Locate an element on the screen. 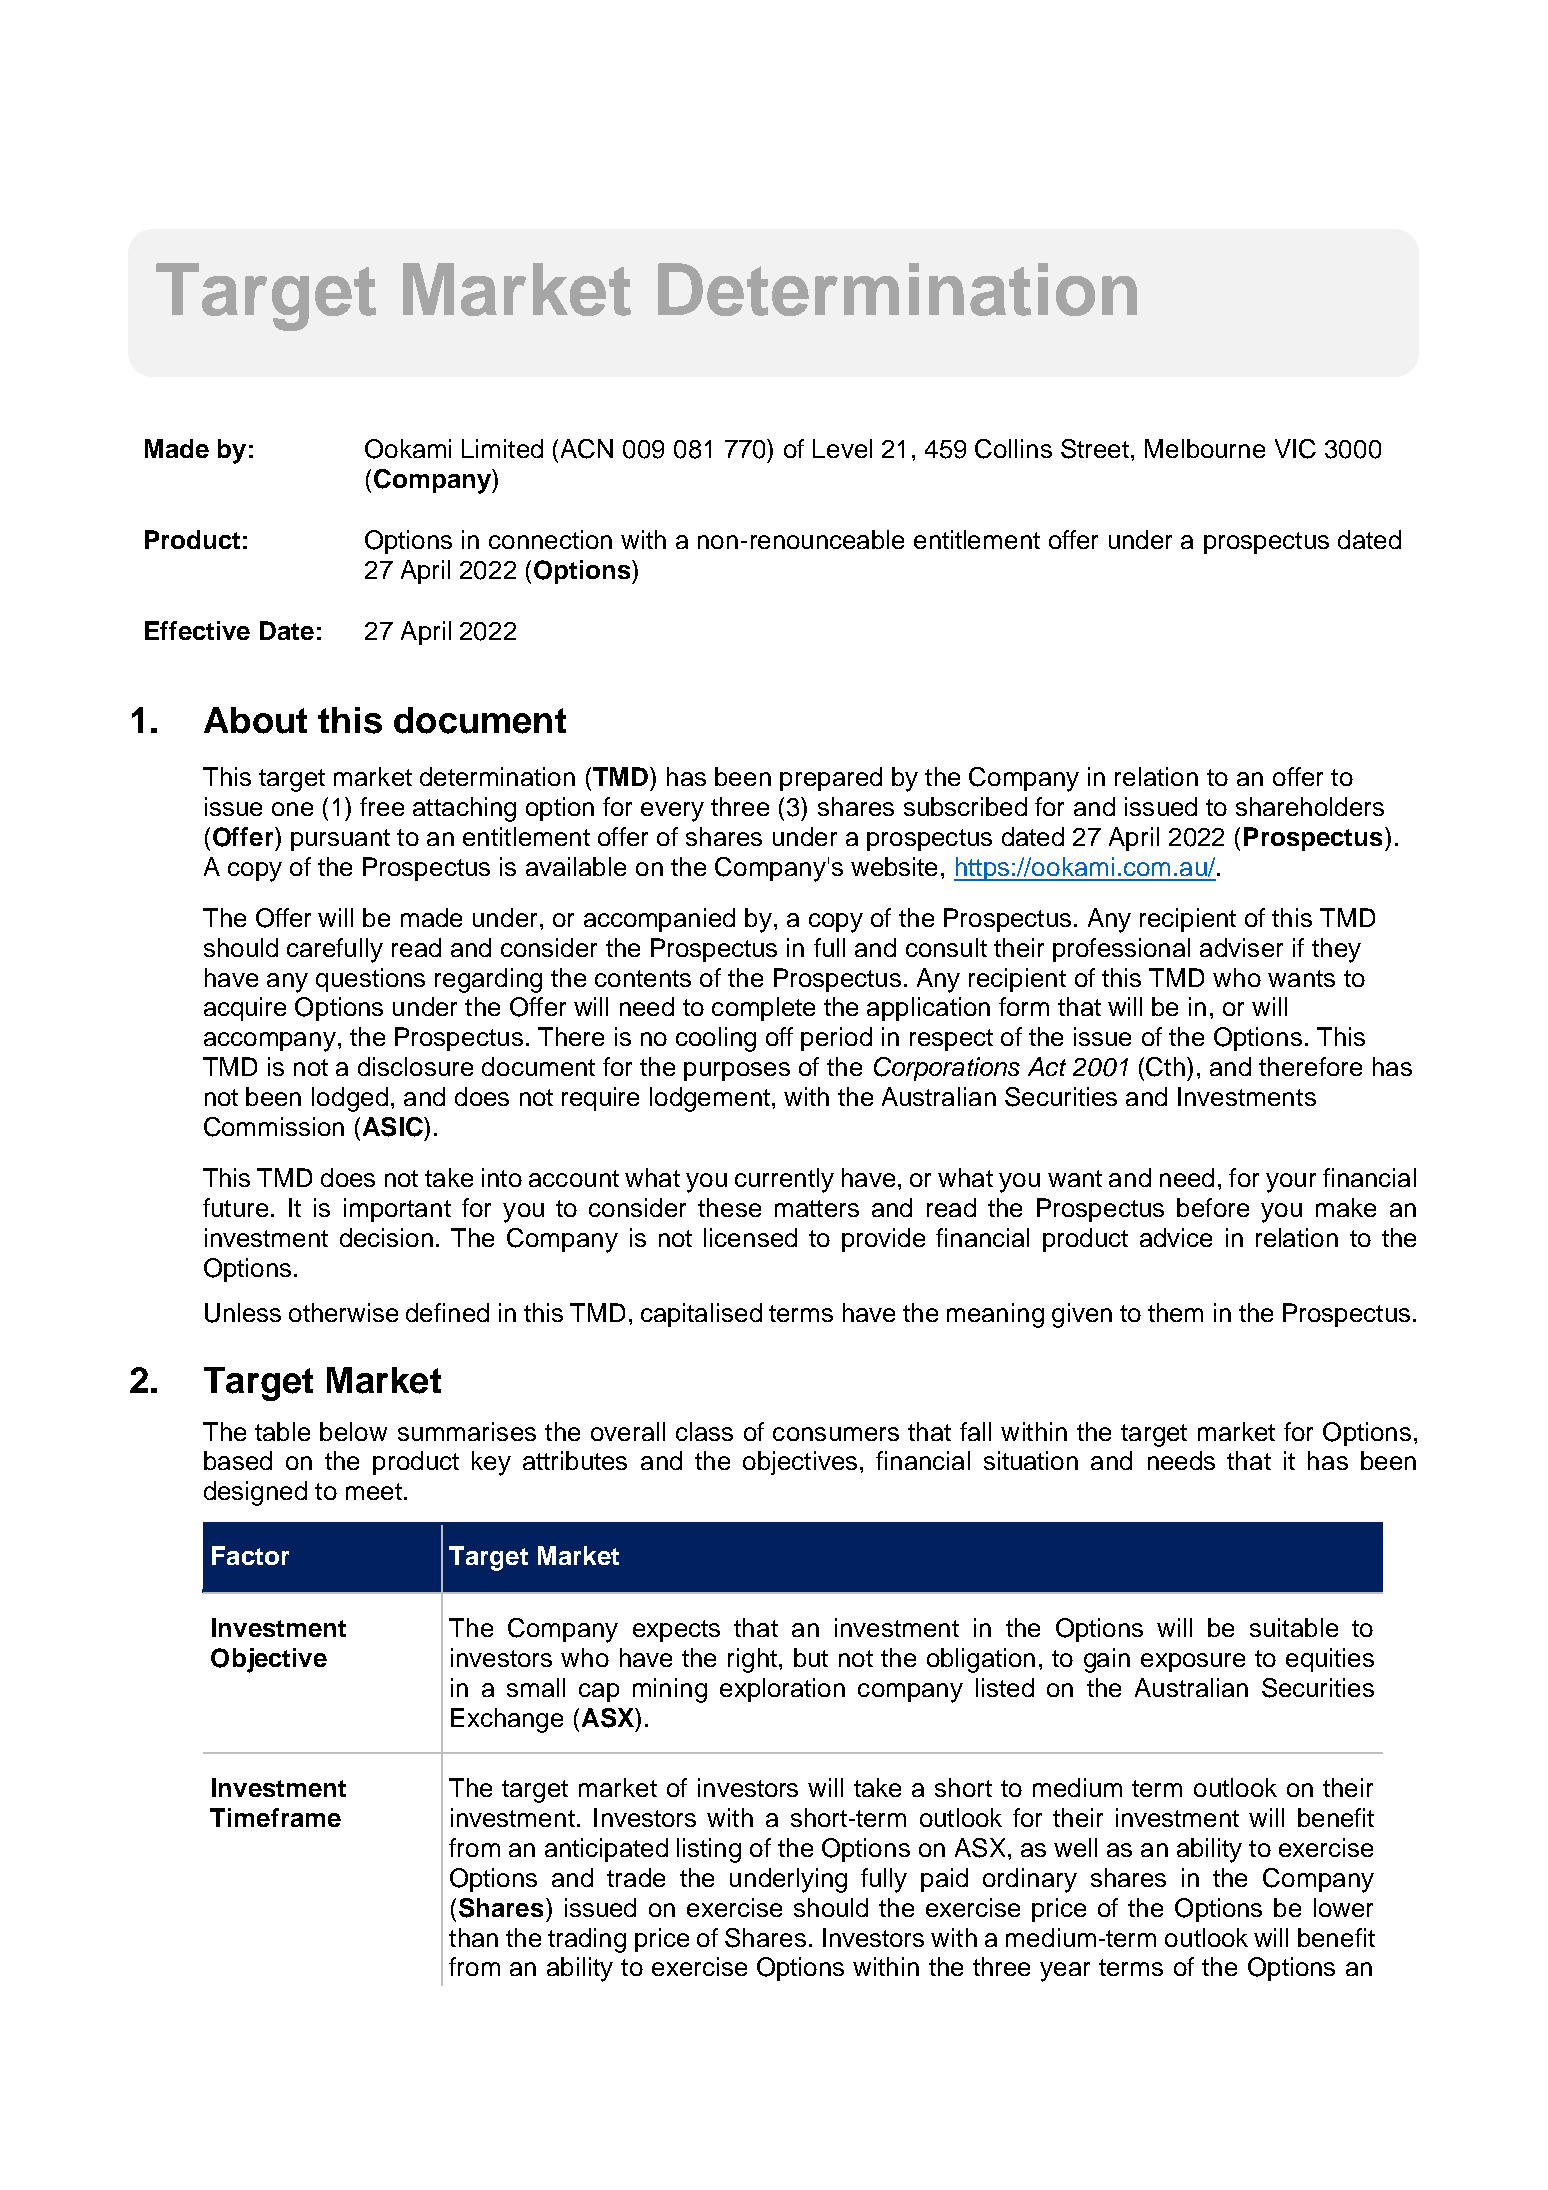  shareholders is located at coordinates (1310, 806).
